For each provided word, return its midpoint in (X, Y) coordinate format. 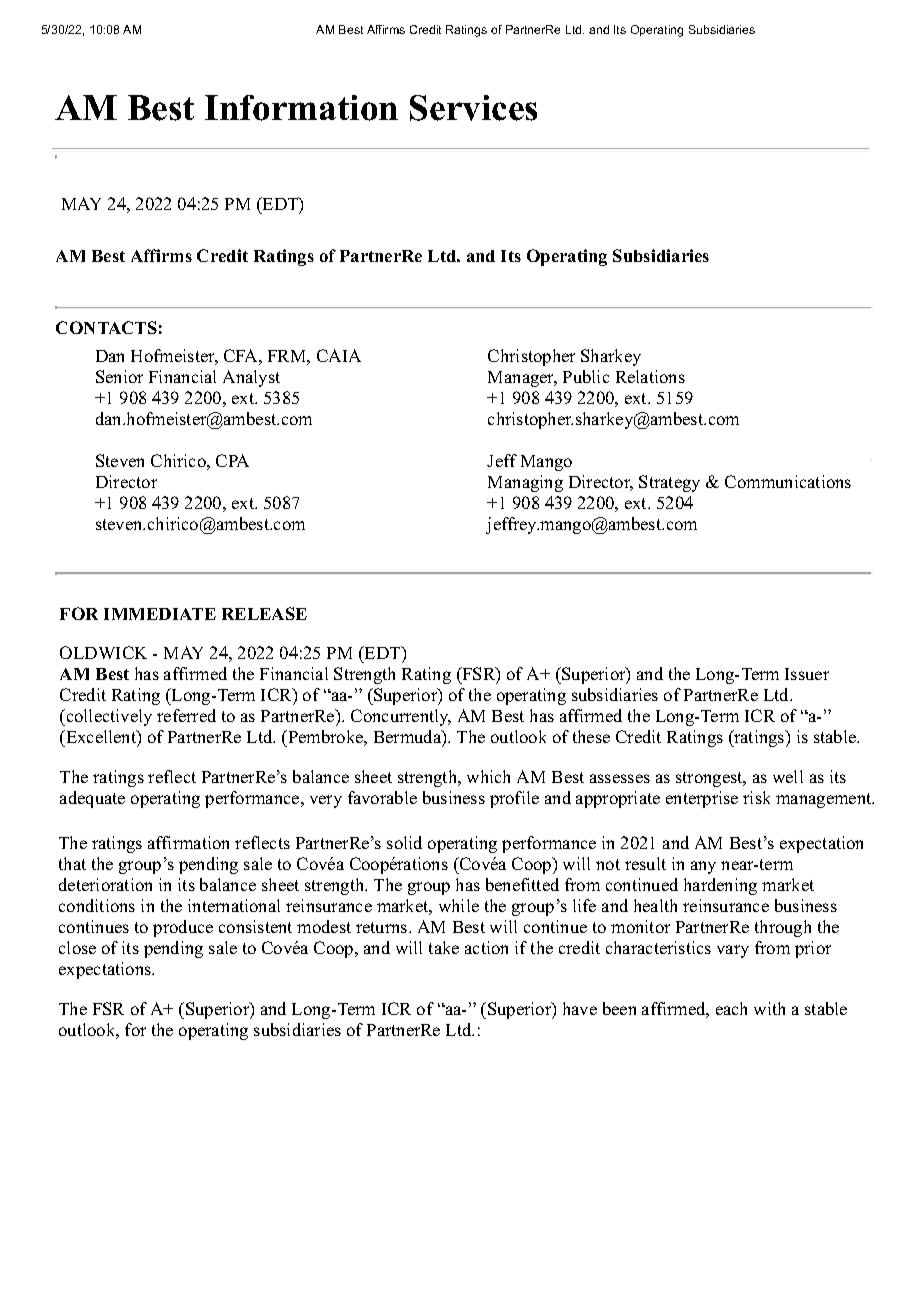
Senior (119, 376)
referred (186, 715)
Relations (650, 376)
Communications (788, 481)
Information (301, 108)
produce (183, 928)
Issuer (807, 674)
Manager (522, 379)
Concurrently (401, 717)
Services (473, 108)
